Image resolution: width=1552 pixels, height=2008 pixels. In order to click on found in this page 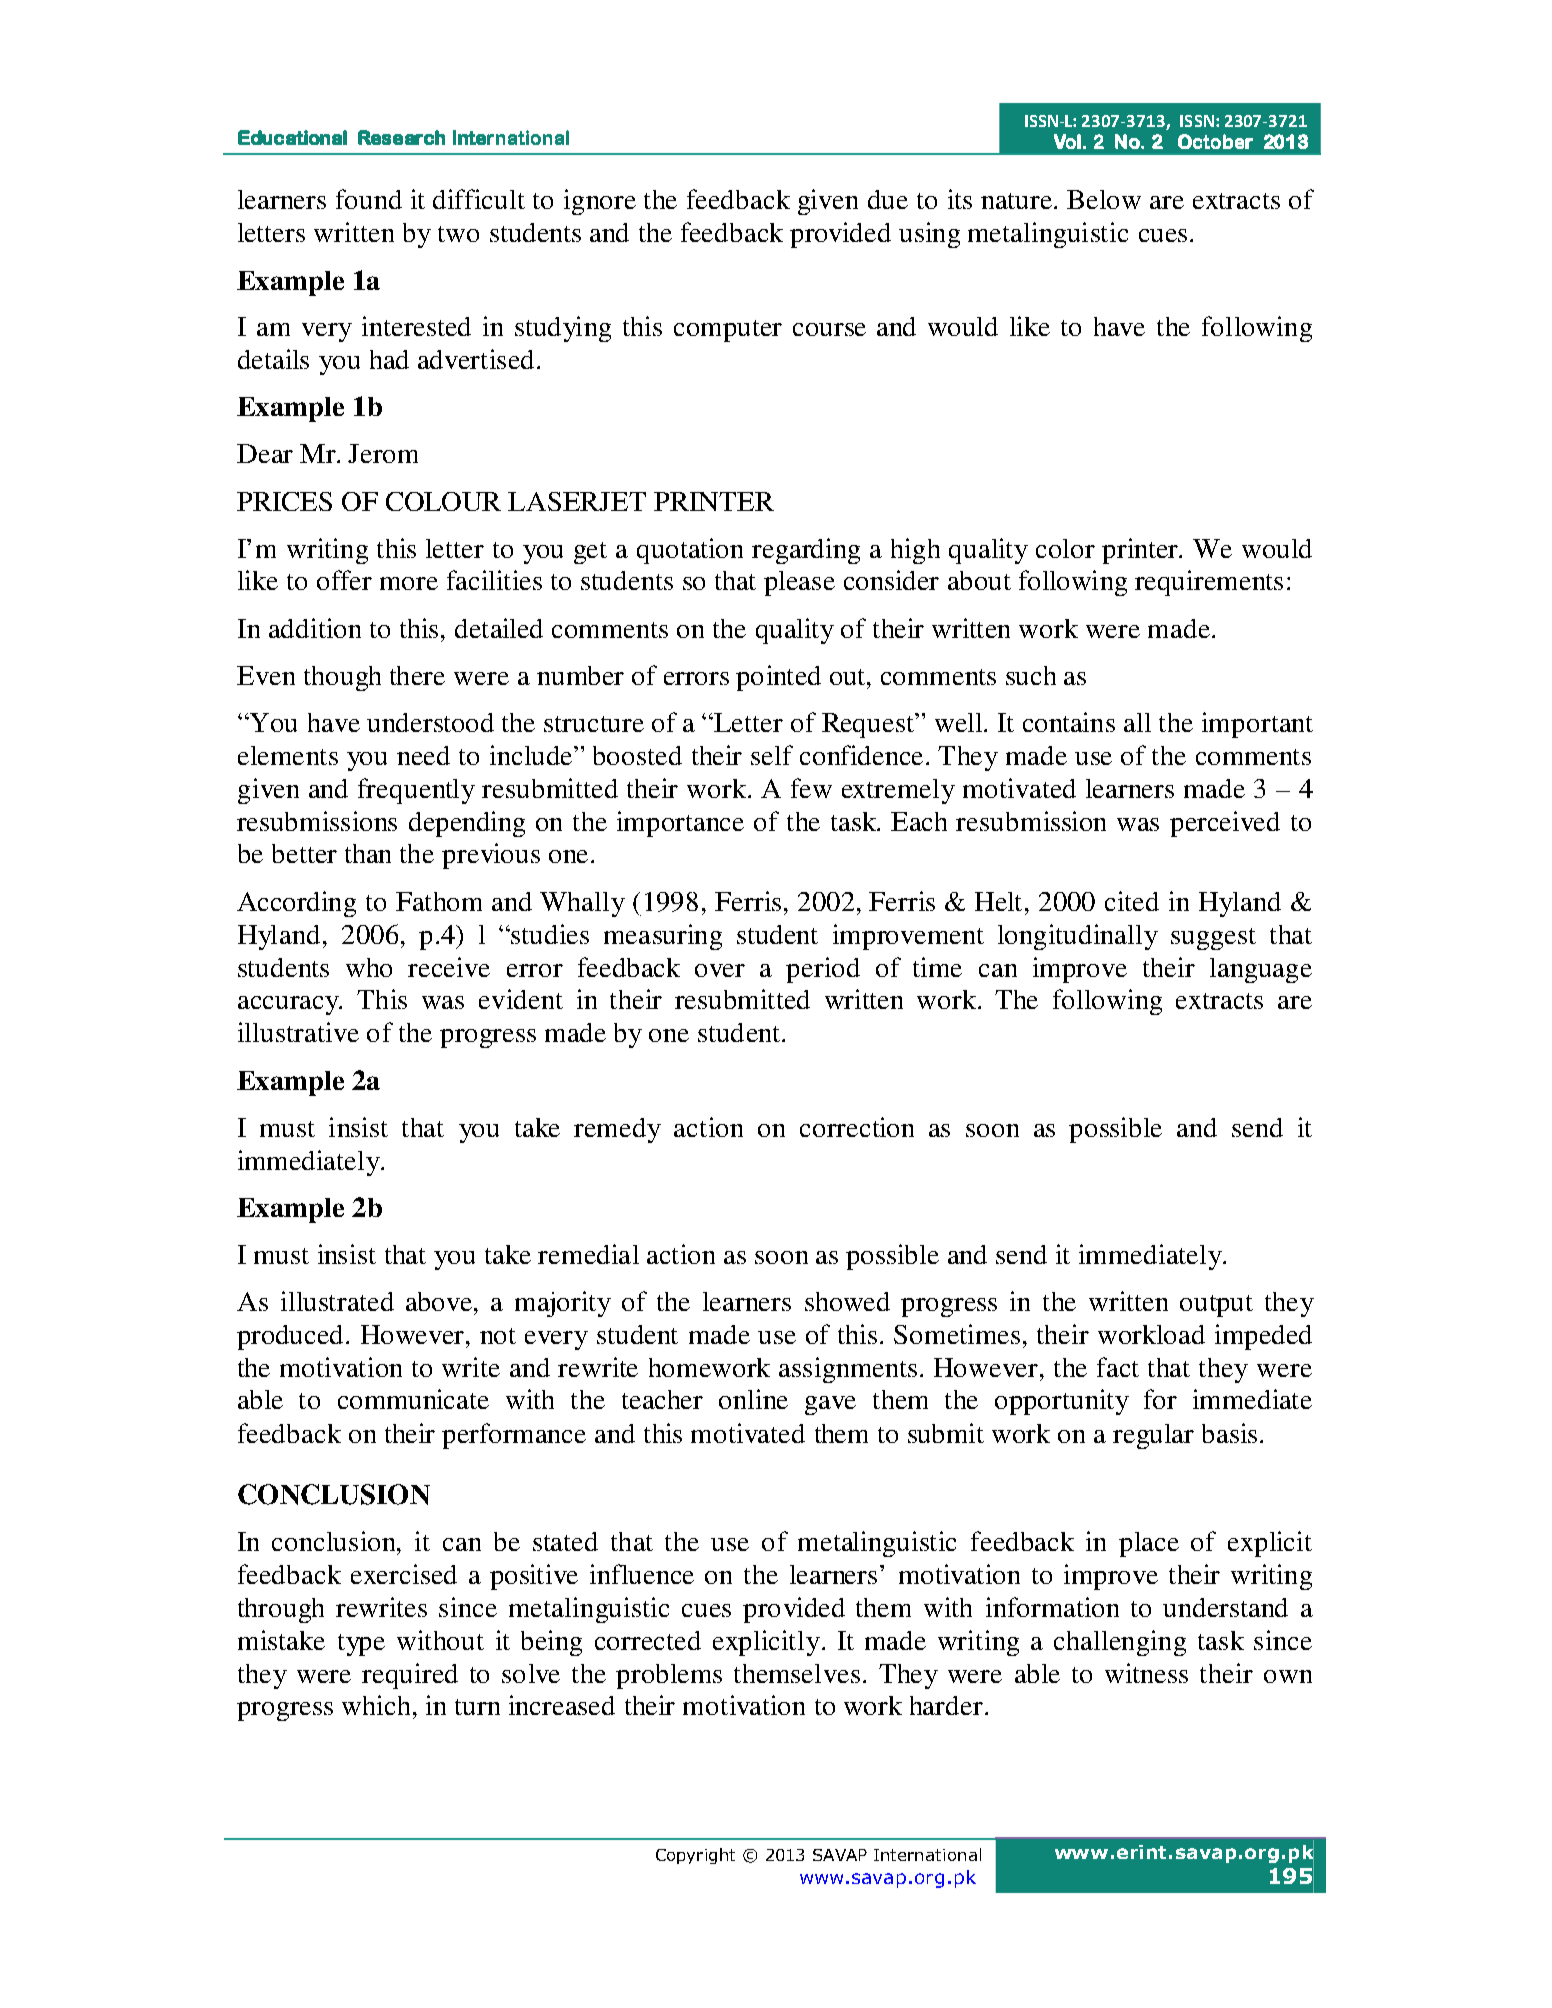, I will do `click(369, 199)`.
